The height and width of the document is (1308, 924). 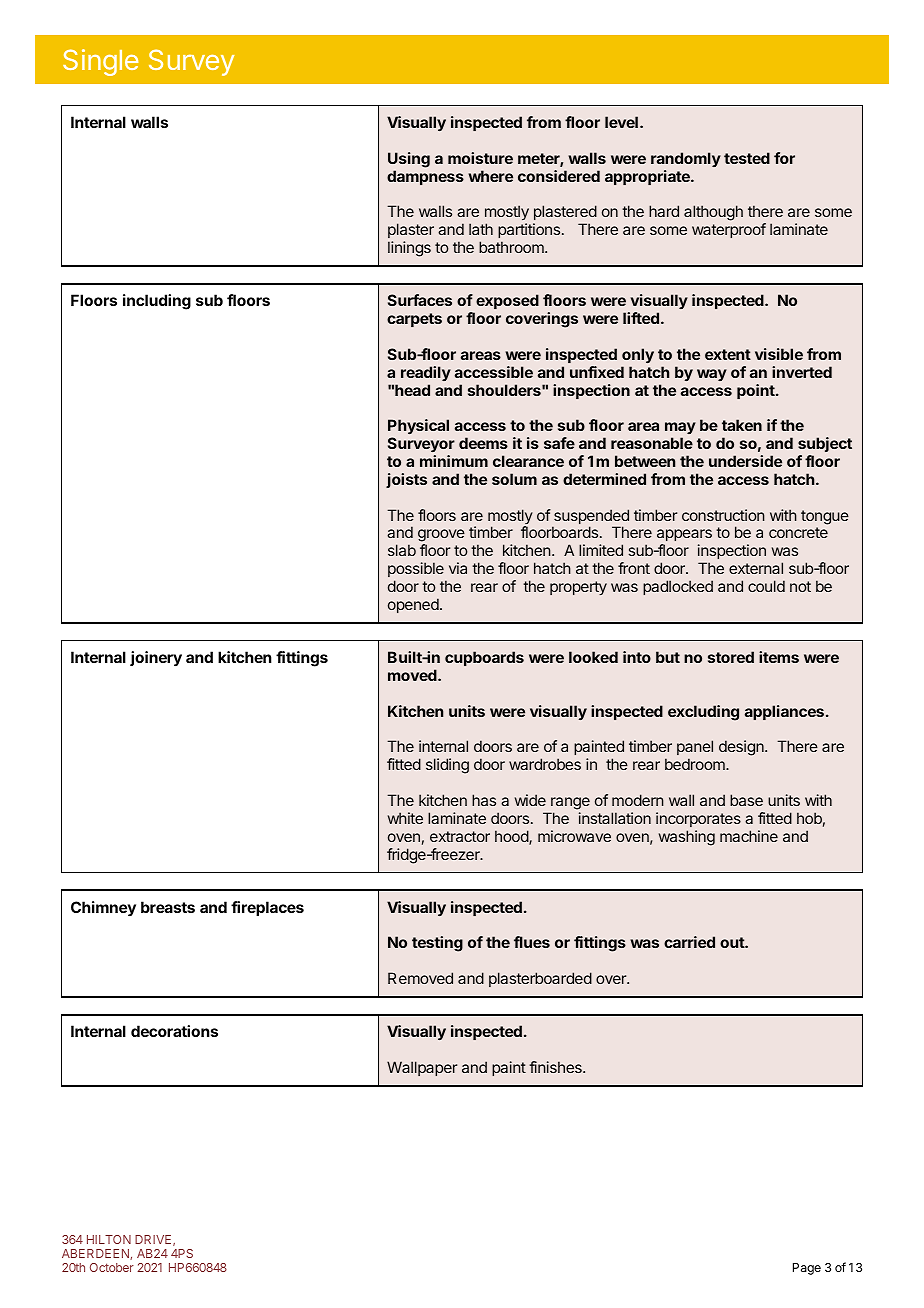 What do you see at coordinates (109, 1239) in the document?
I see `HILTON` at bounding box center [109, 1239].
